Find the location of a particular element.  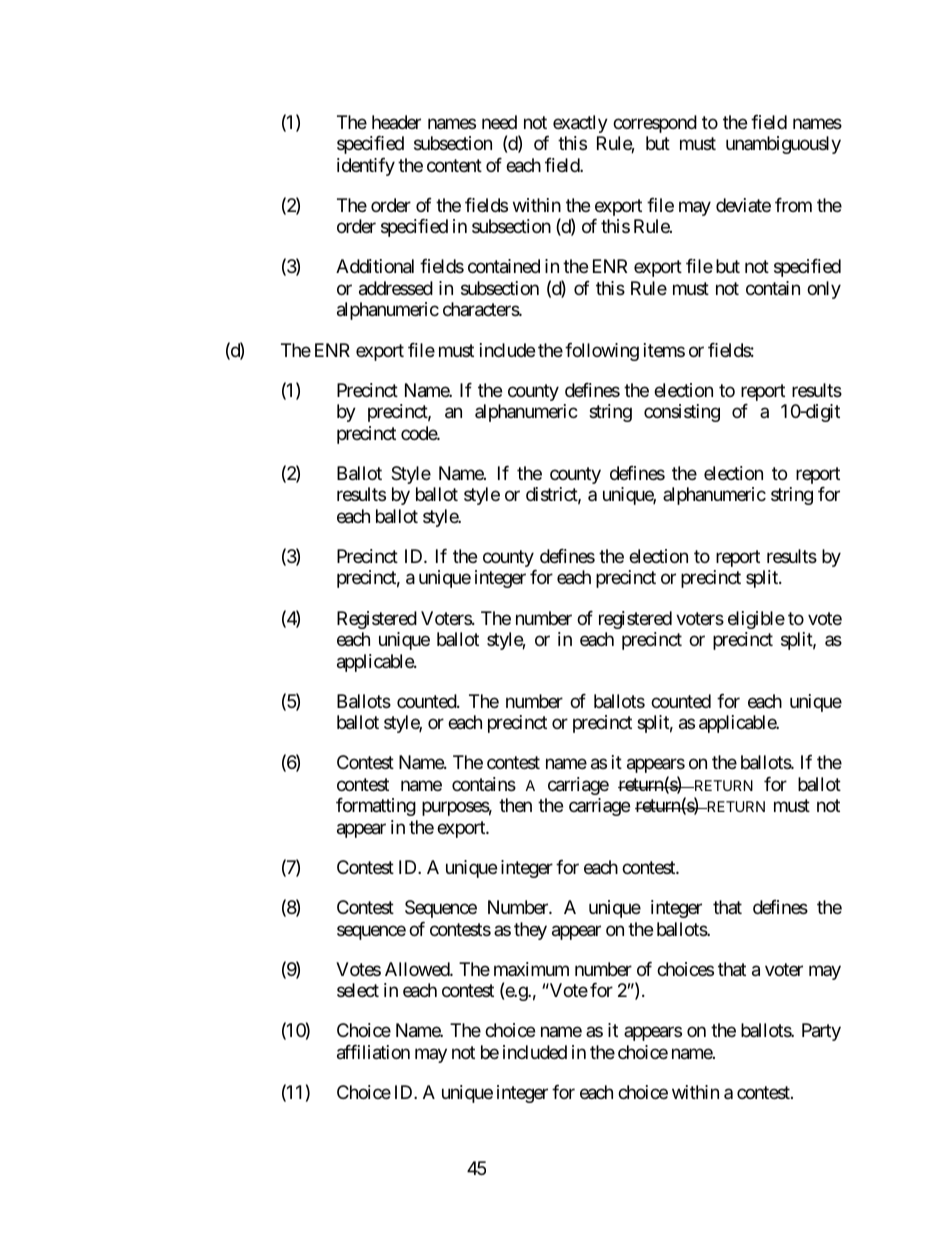

following is located at coordinates (602, 352).
